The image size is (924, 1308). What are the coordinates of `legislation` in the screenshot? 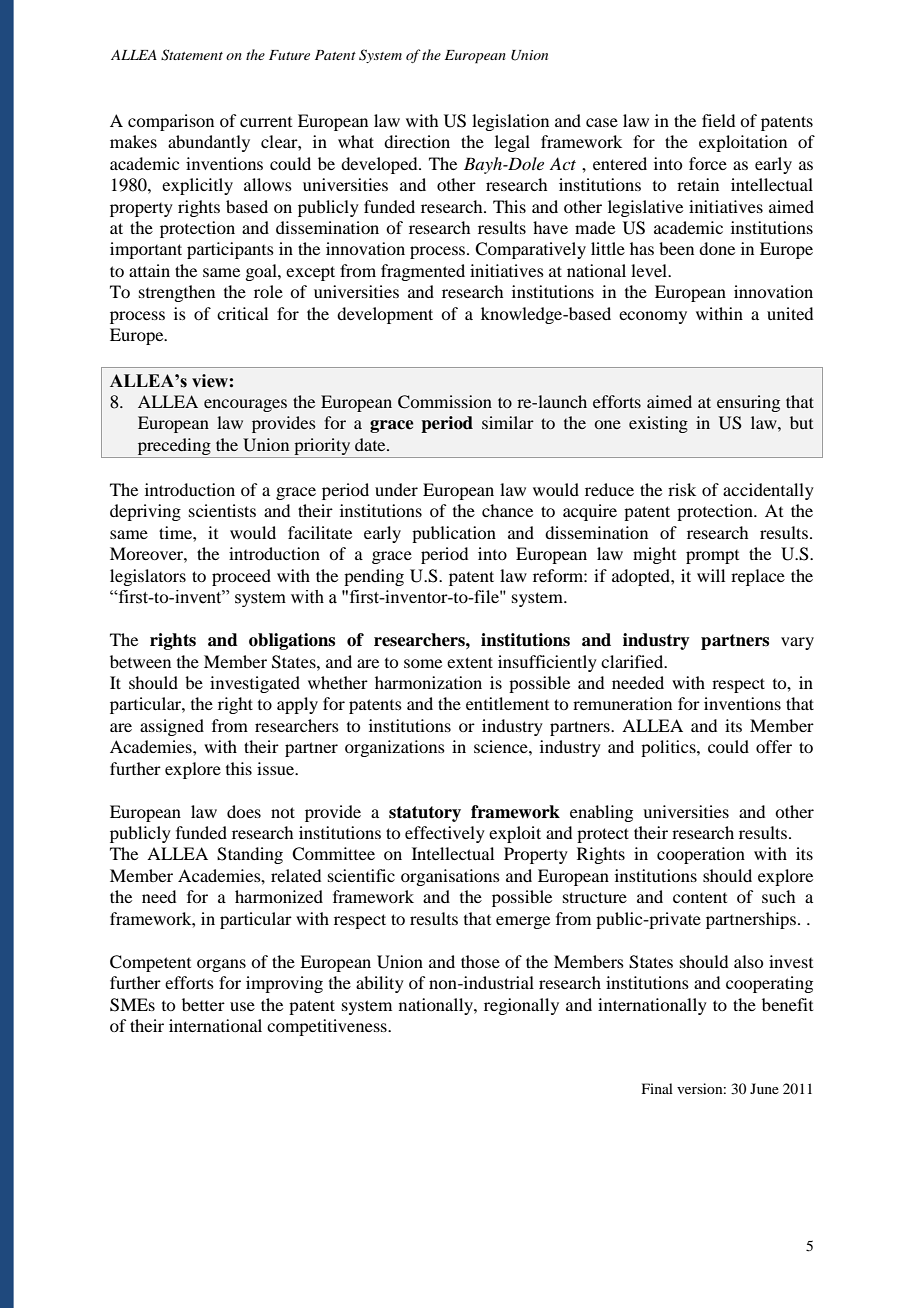 It's located at (510, 122).
